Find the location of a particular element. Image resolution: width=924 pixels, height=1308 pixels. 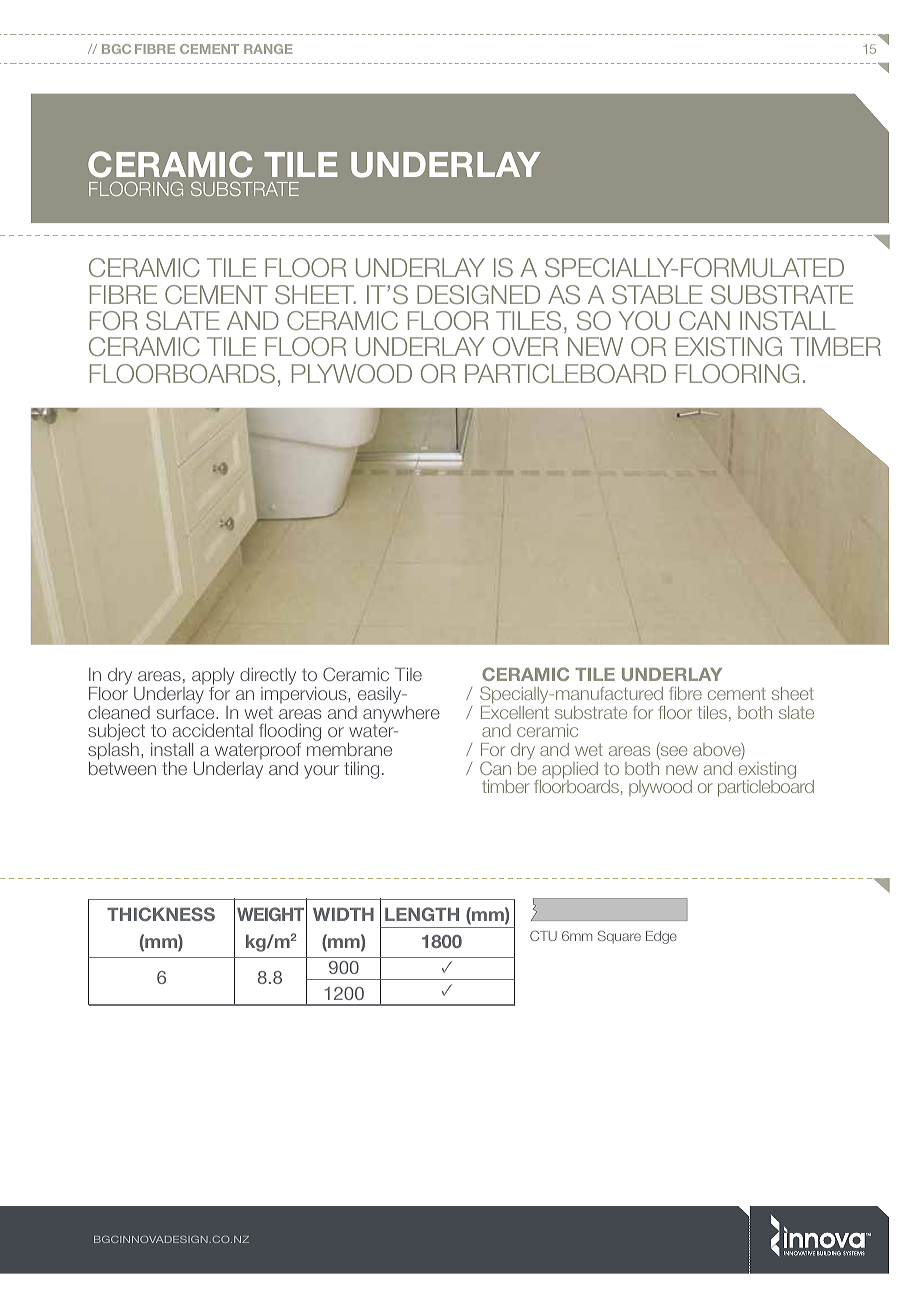

applied is located at coordinates (569, 771).
